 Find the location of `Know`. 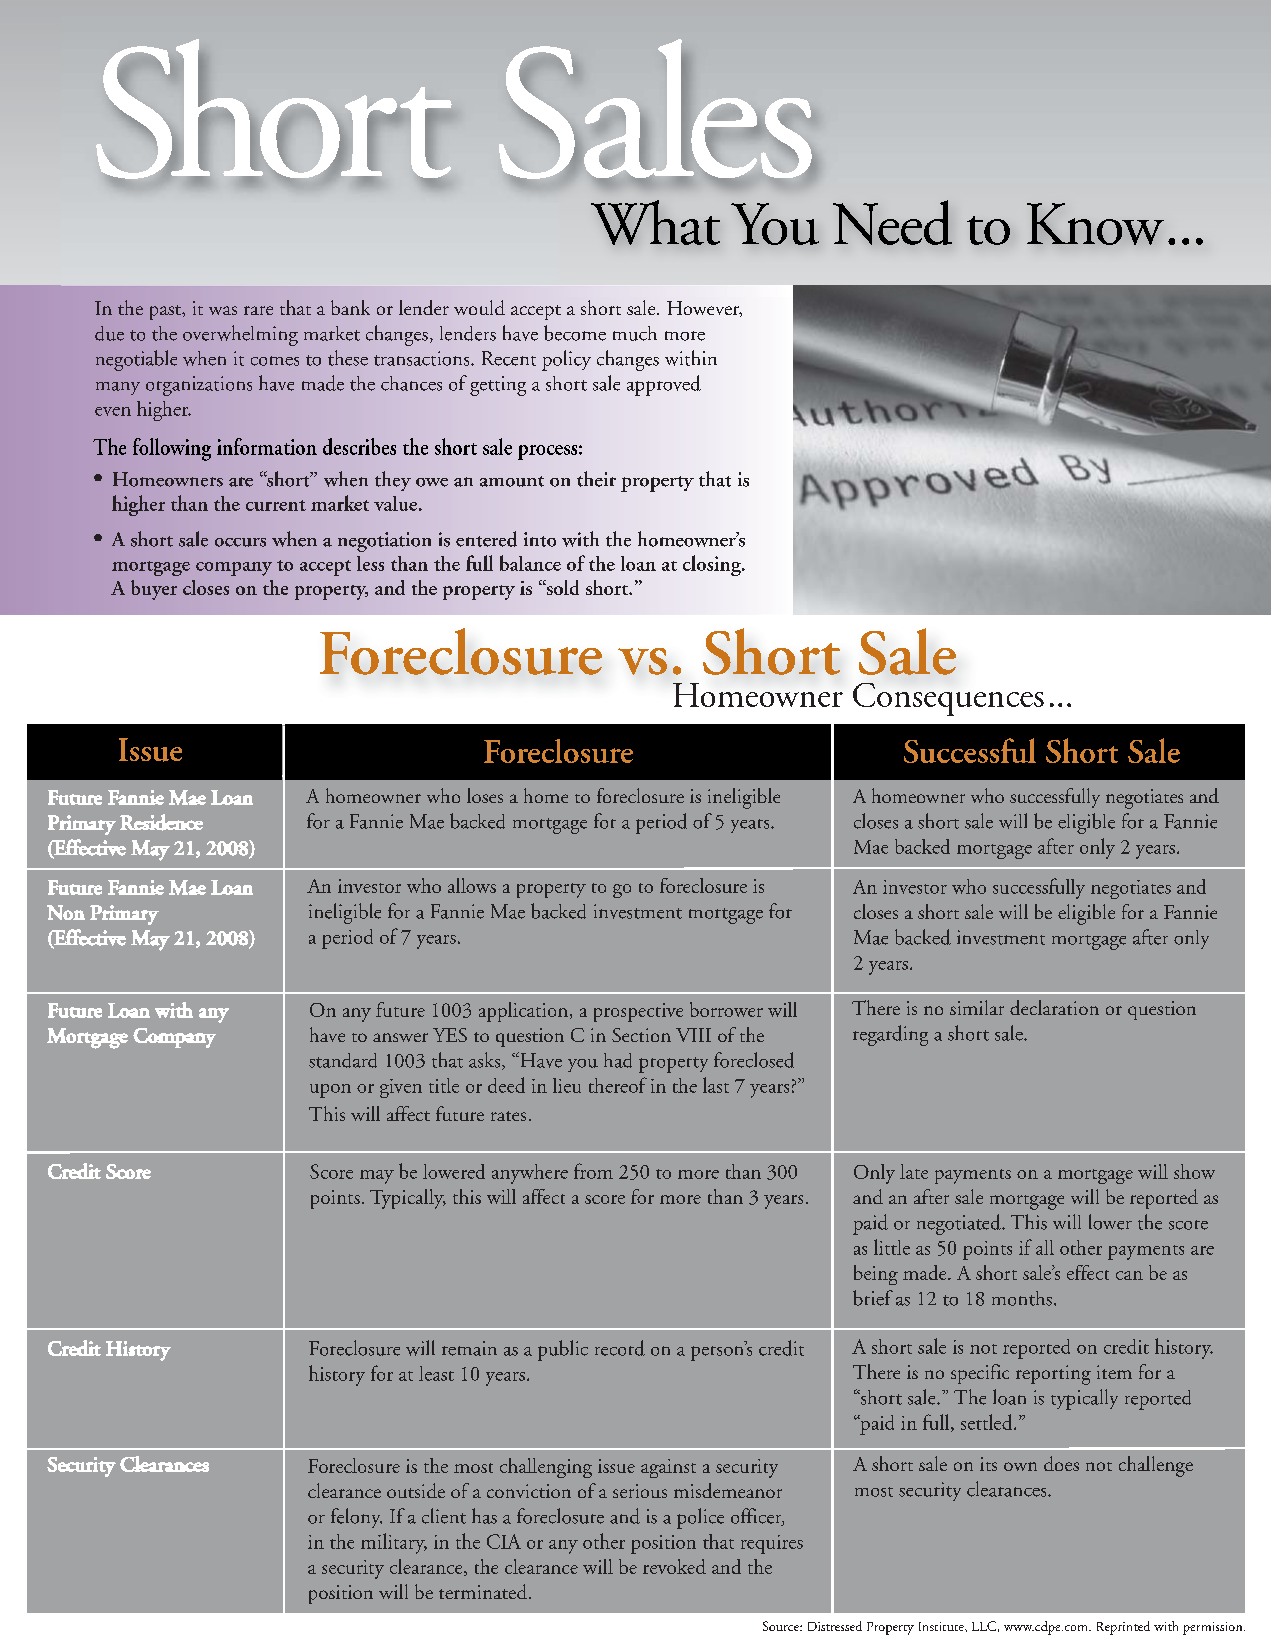

Know is located at coordinates (1095, 224).
